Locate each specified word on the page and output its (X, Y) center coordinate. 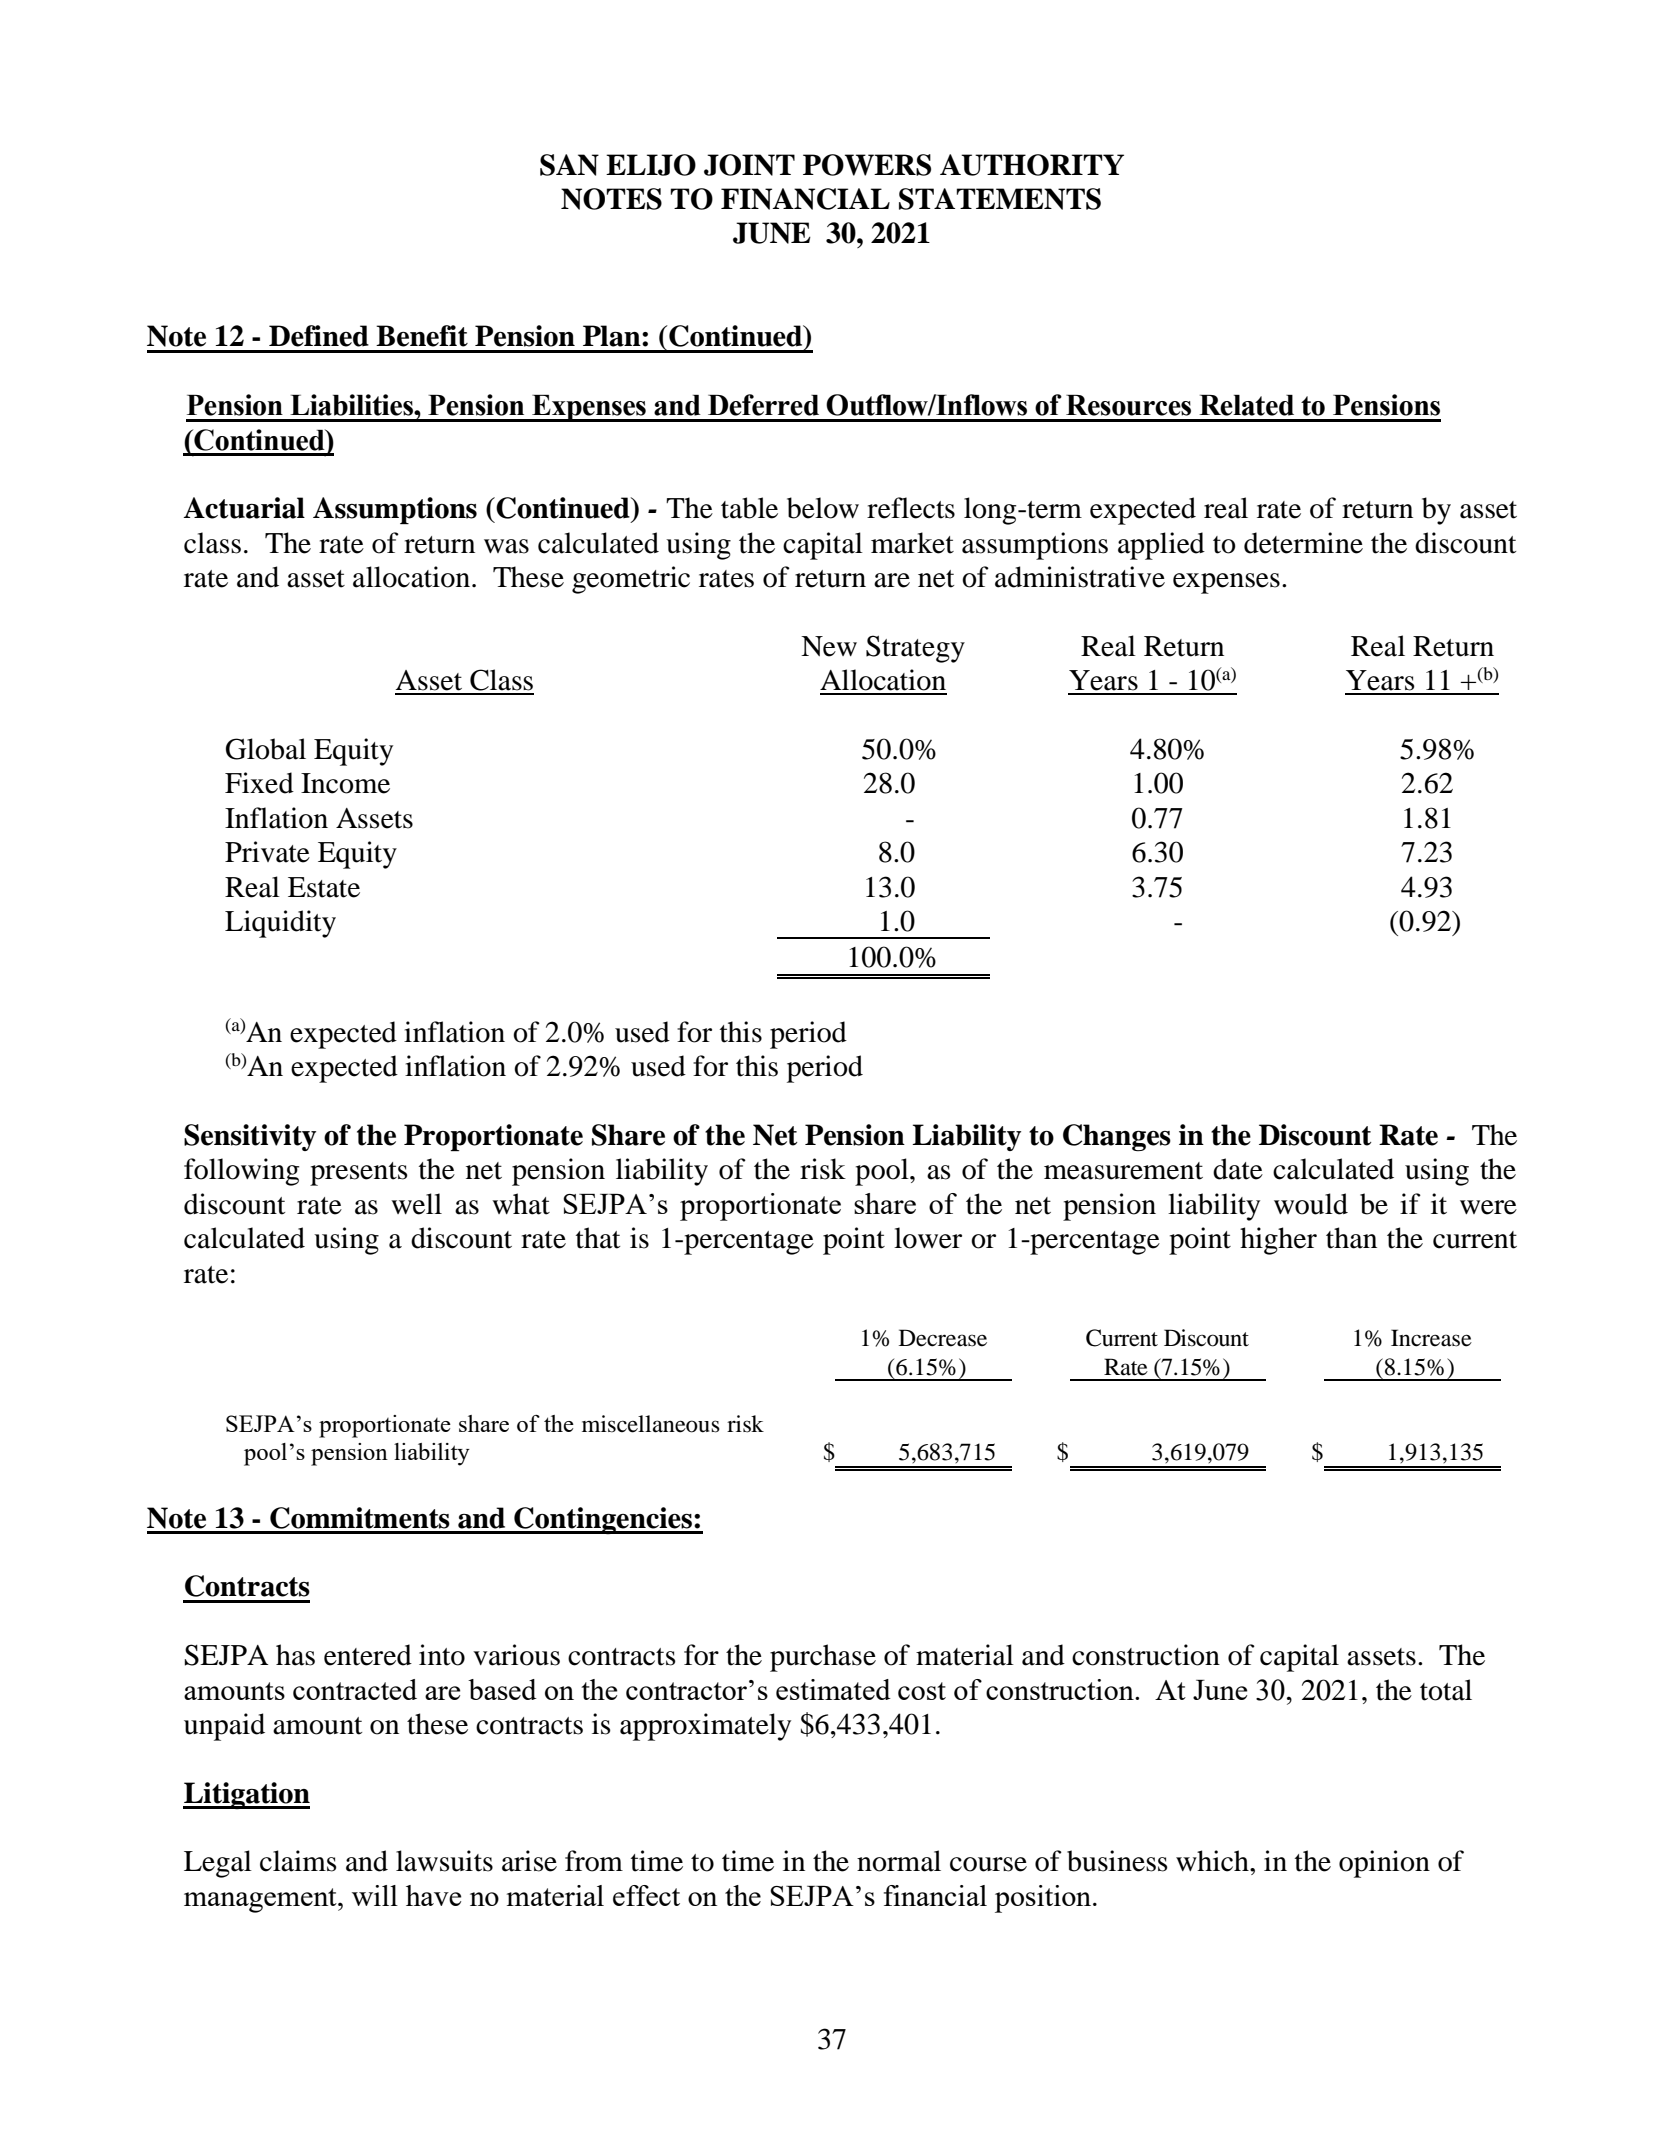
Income (345, 783)
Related (1246, 405)
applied (1161, 546)
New (829, 646)
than (1351, 1238)
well (416, 1204)
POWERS (867, 165)
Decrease (943, 1338)
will (375, 1895)
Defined (319, 336)
